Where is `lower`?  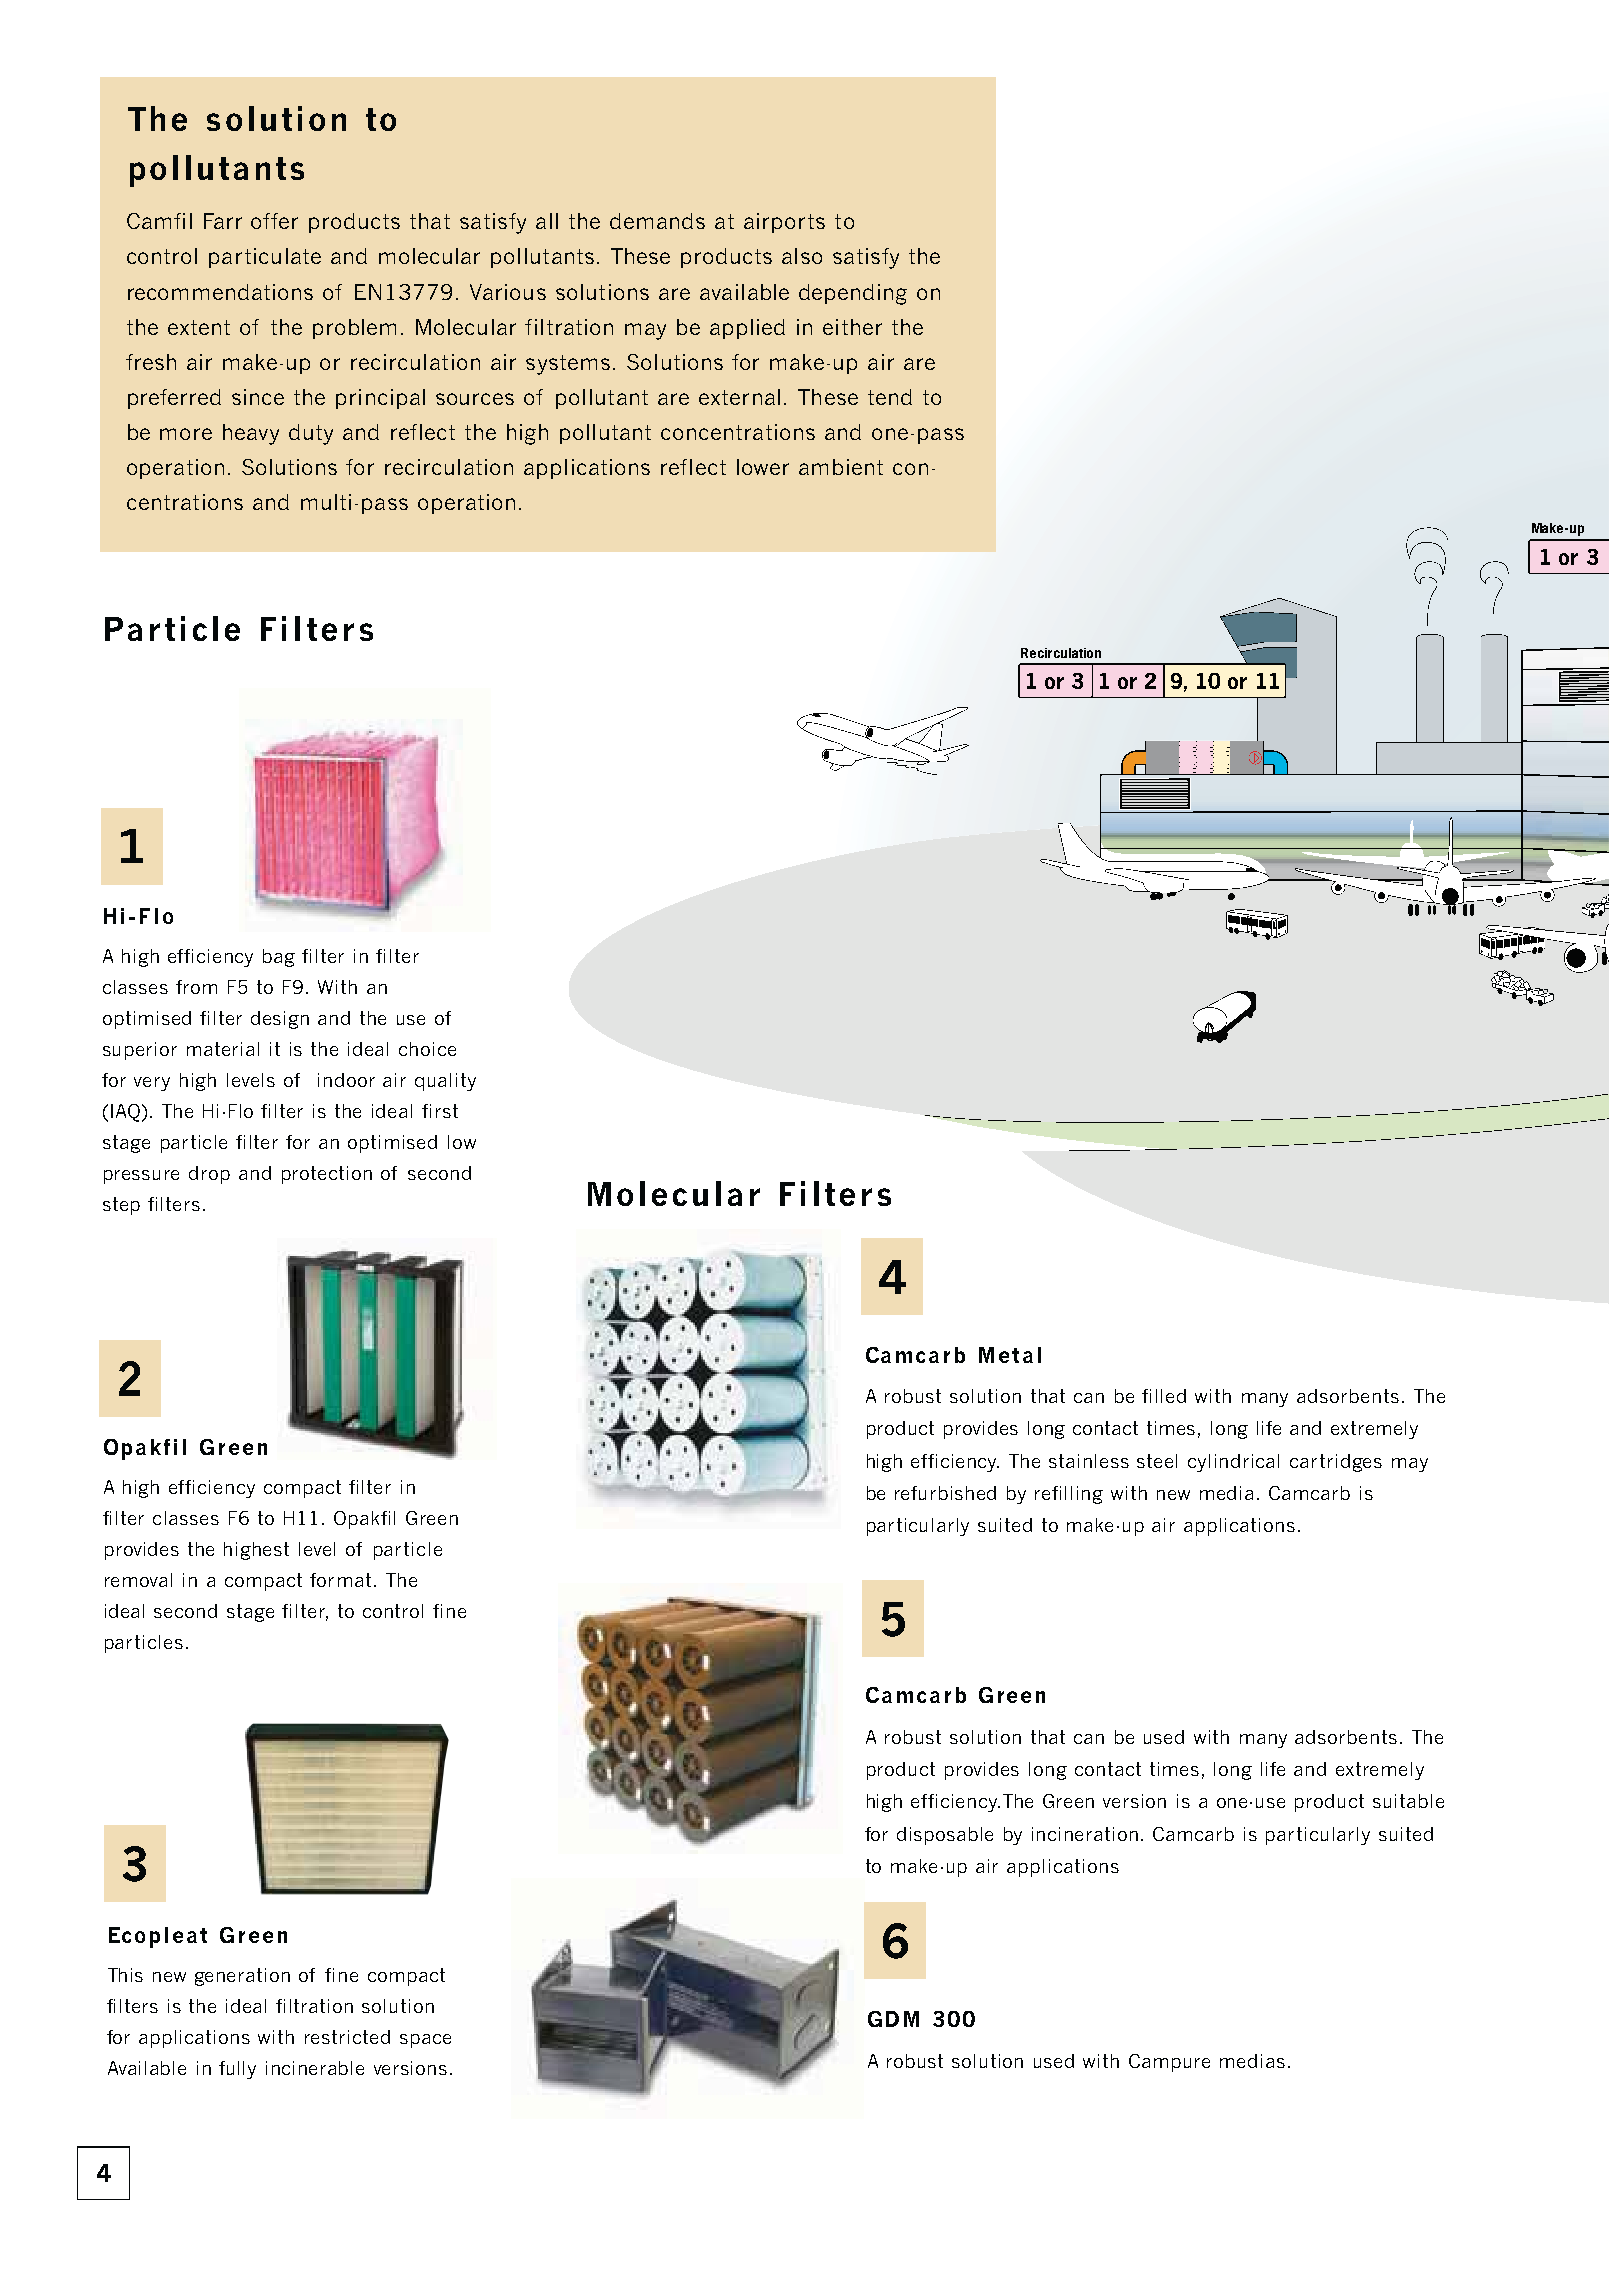 lower is located at coordinates (763, 467).
